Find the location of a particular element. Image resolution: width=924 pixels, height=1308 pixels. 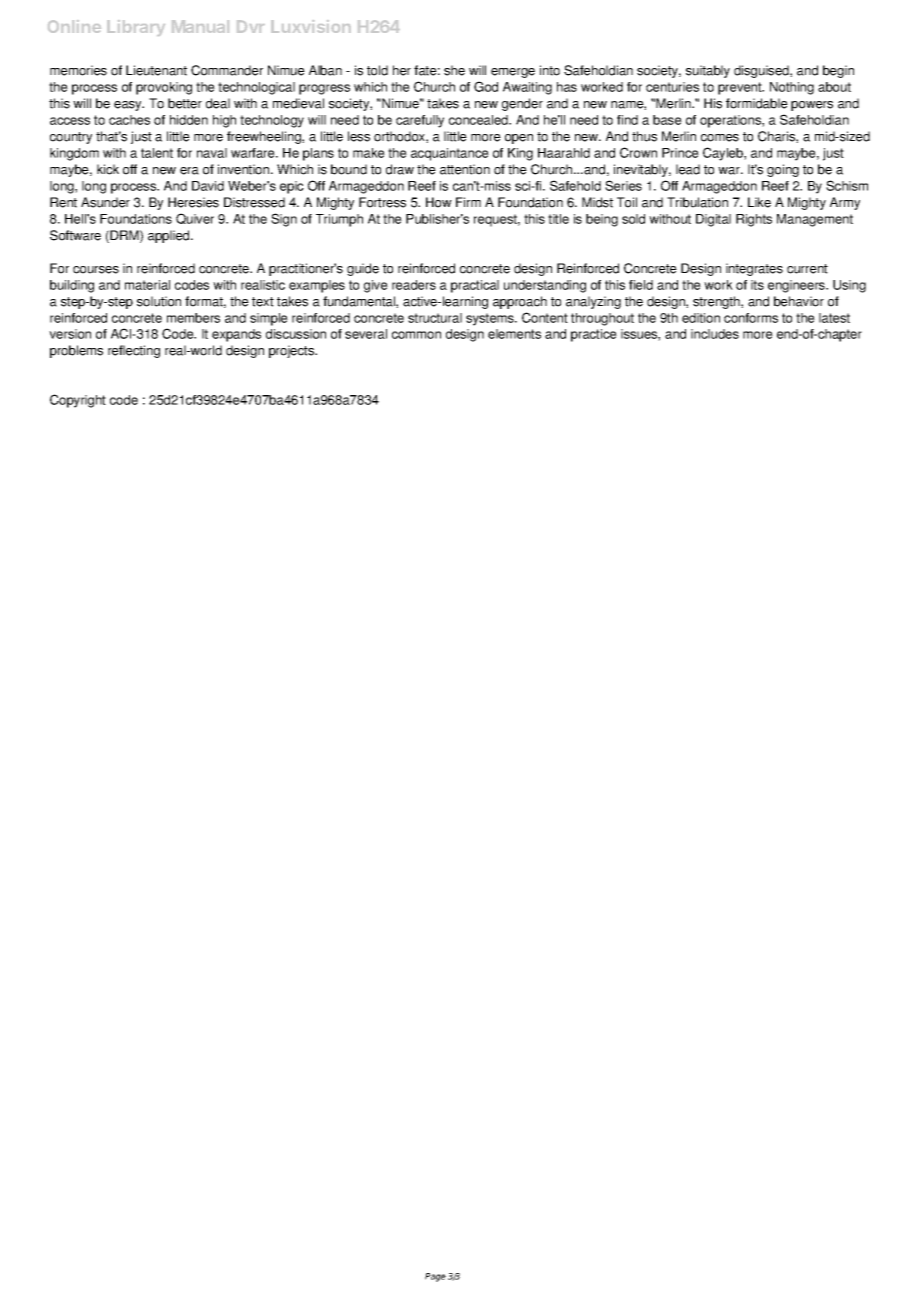

reflecting is located at coordinates (134, 351).
